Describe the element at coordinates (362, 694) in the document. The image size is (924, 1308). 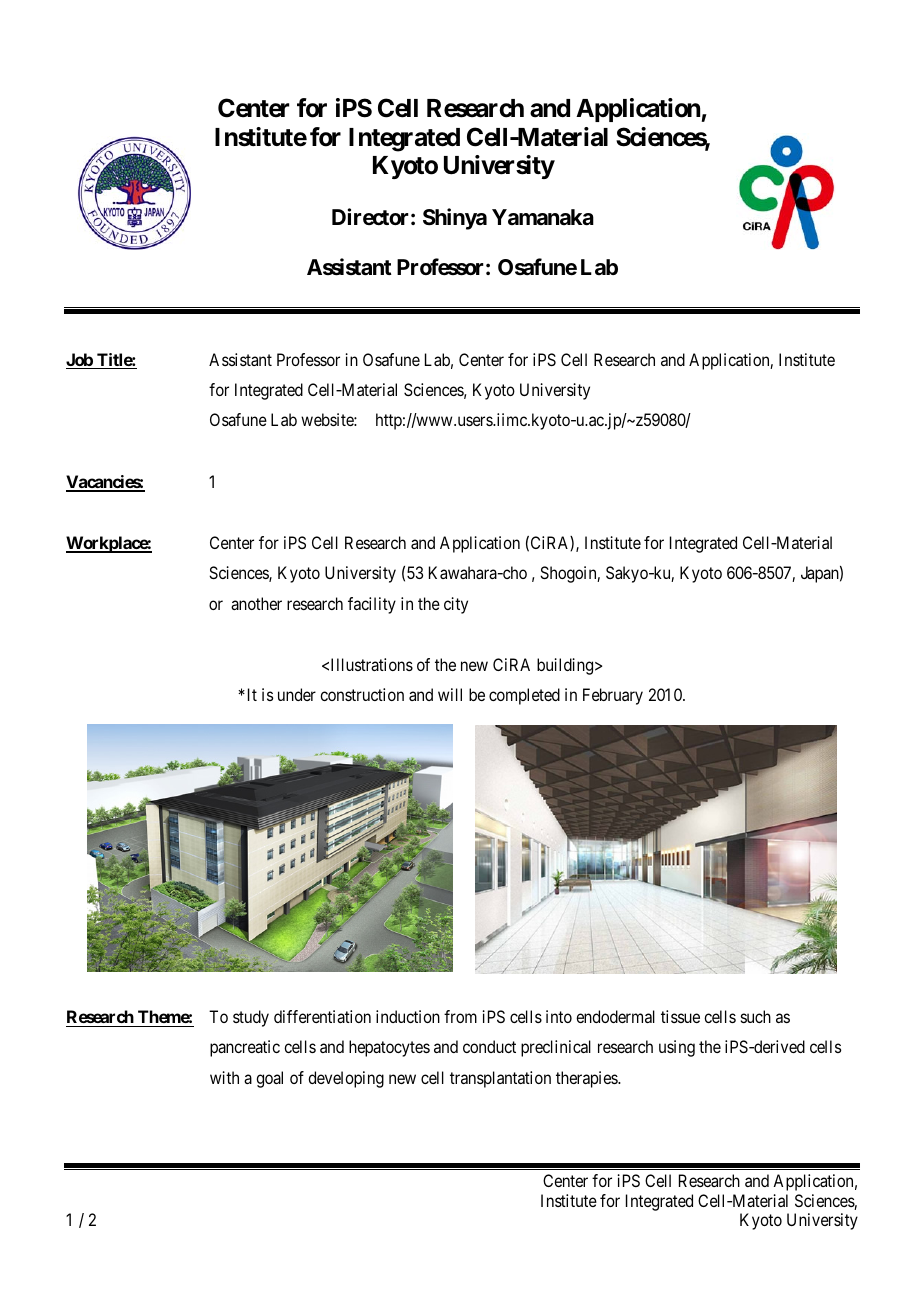
I see `construction` at that location.
